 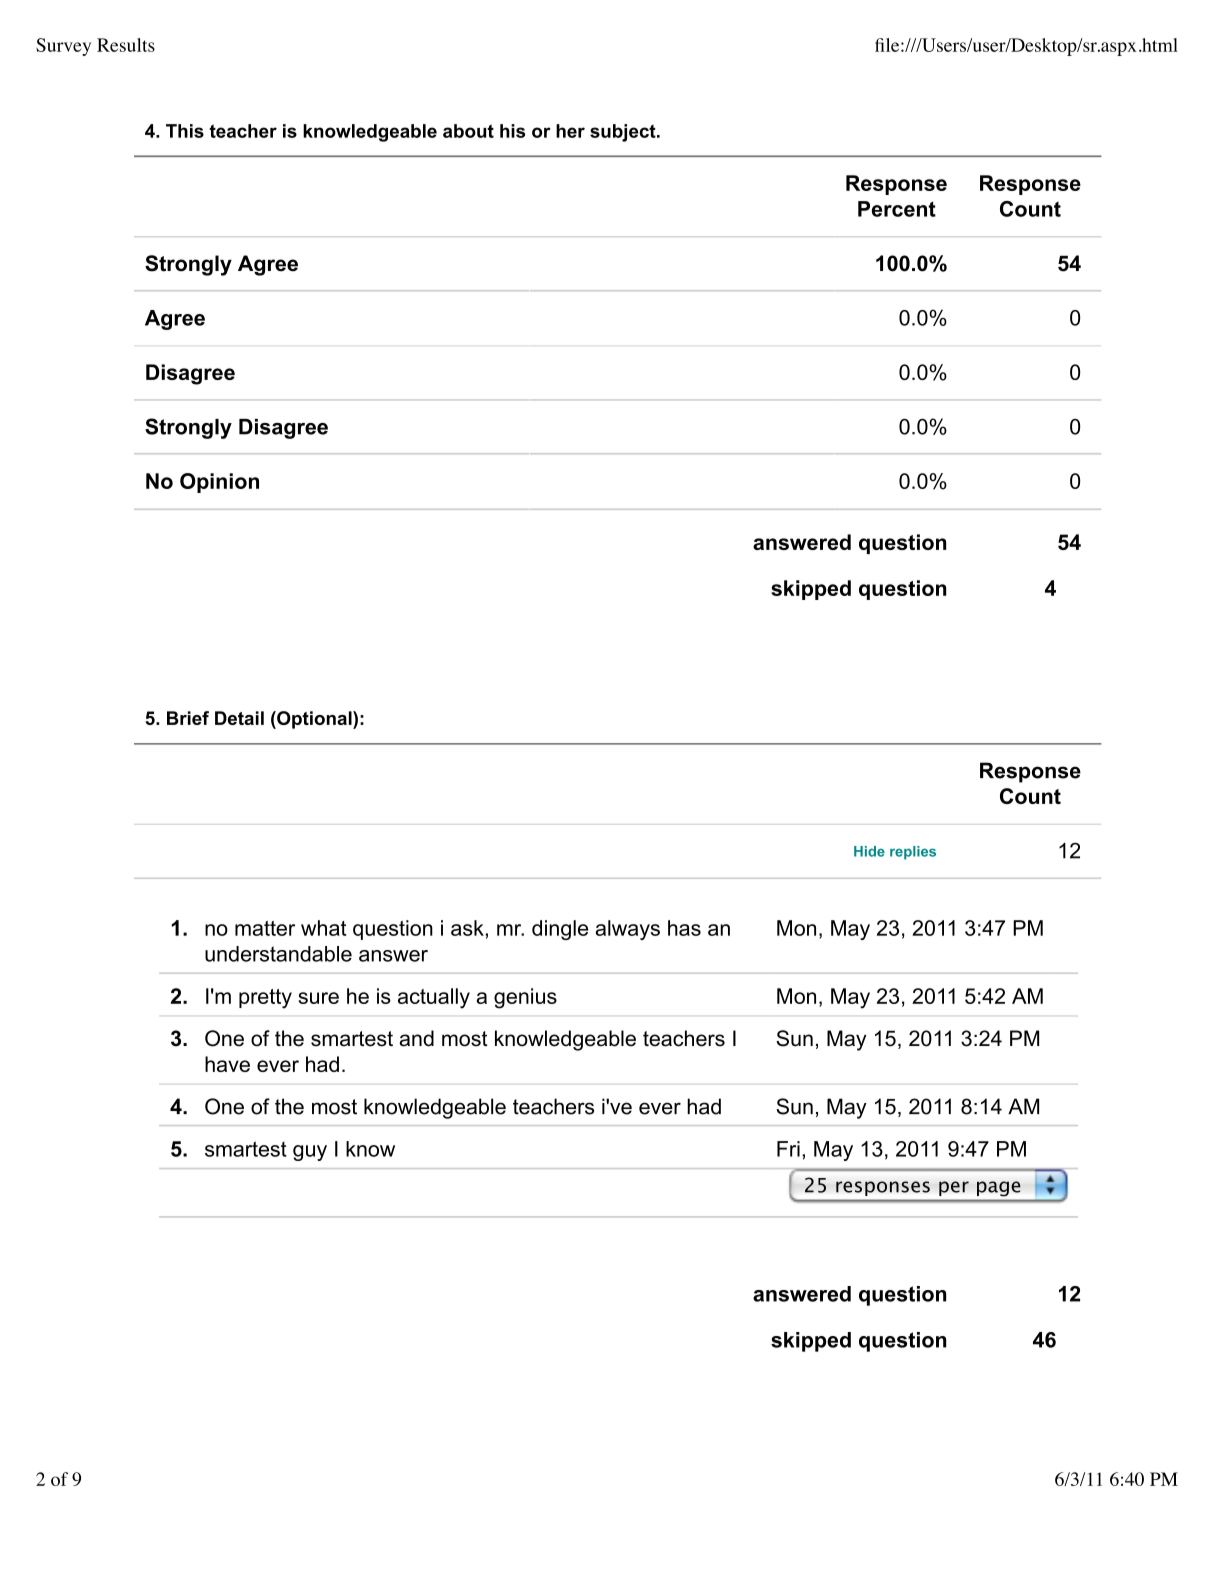 What do you see at coordinates (188, 718) in the screenshot?
I see `Brief` at bounding box center [188, 718].
